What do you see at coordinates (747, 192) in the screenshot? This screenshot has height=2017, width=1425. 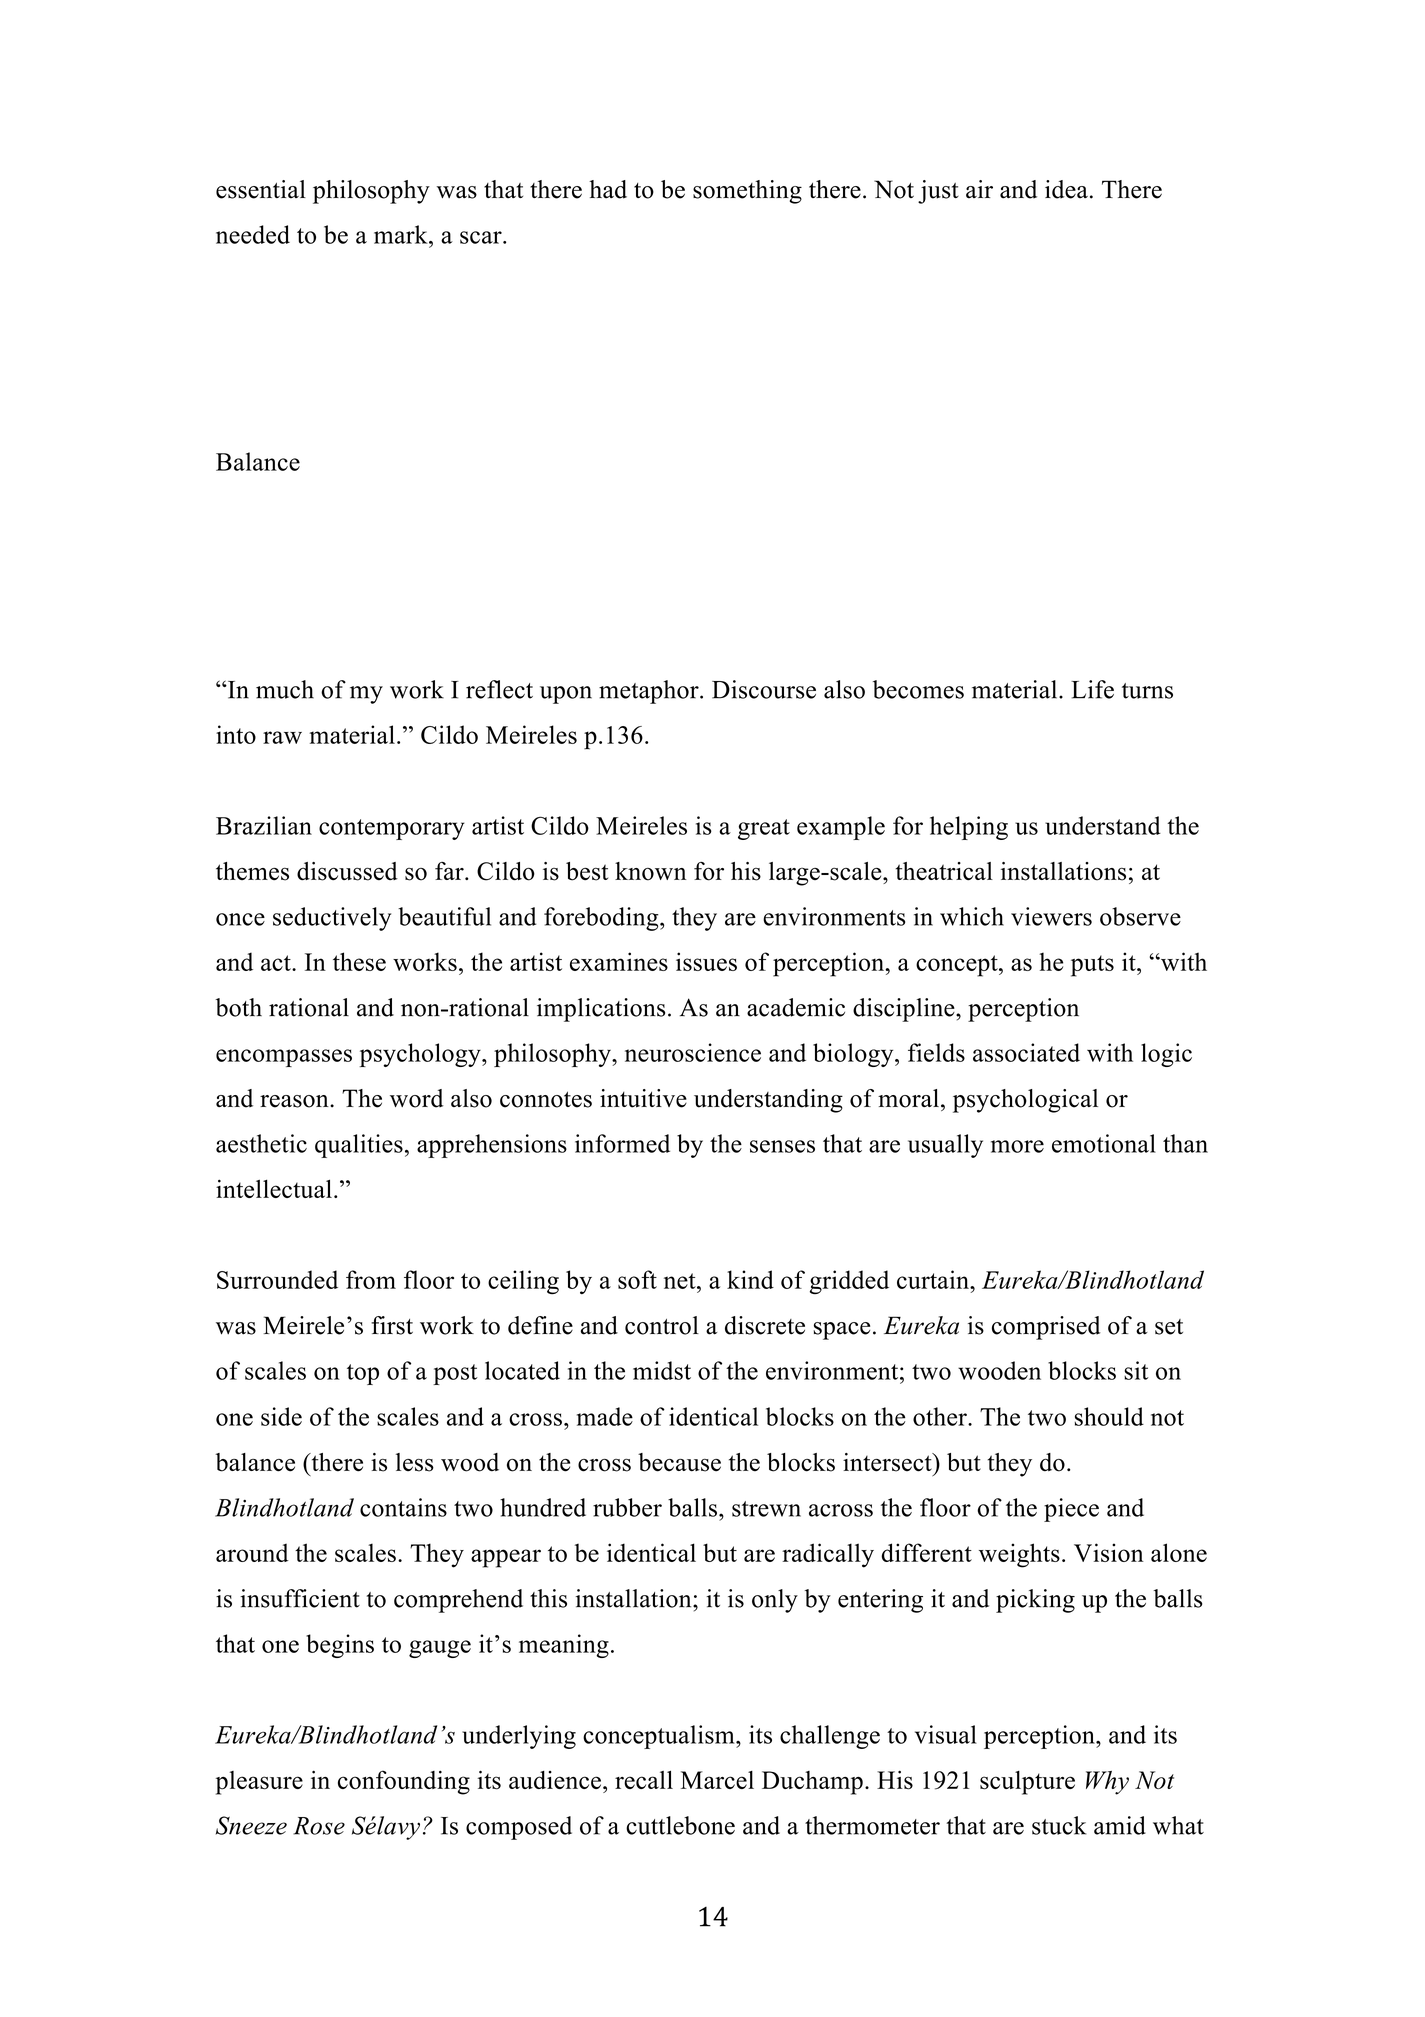 I see `something` at bounding box center [747, 192].
